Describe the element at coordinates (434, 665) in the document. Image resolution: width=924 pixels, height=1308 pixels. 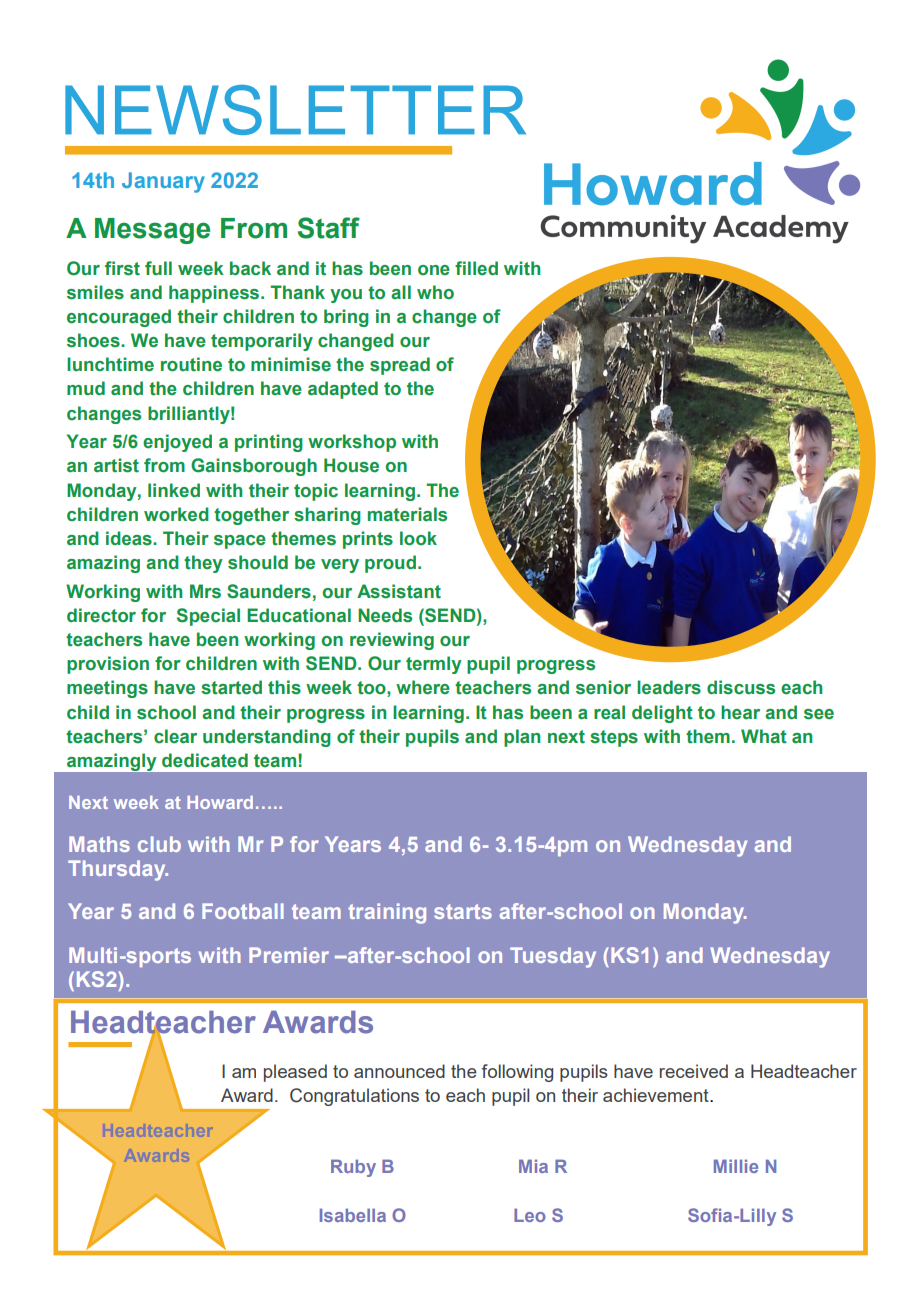
I see `termly` at that location.
